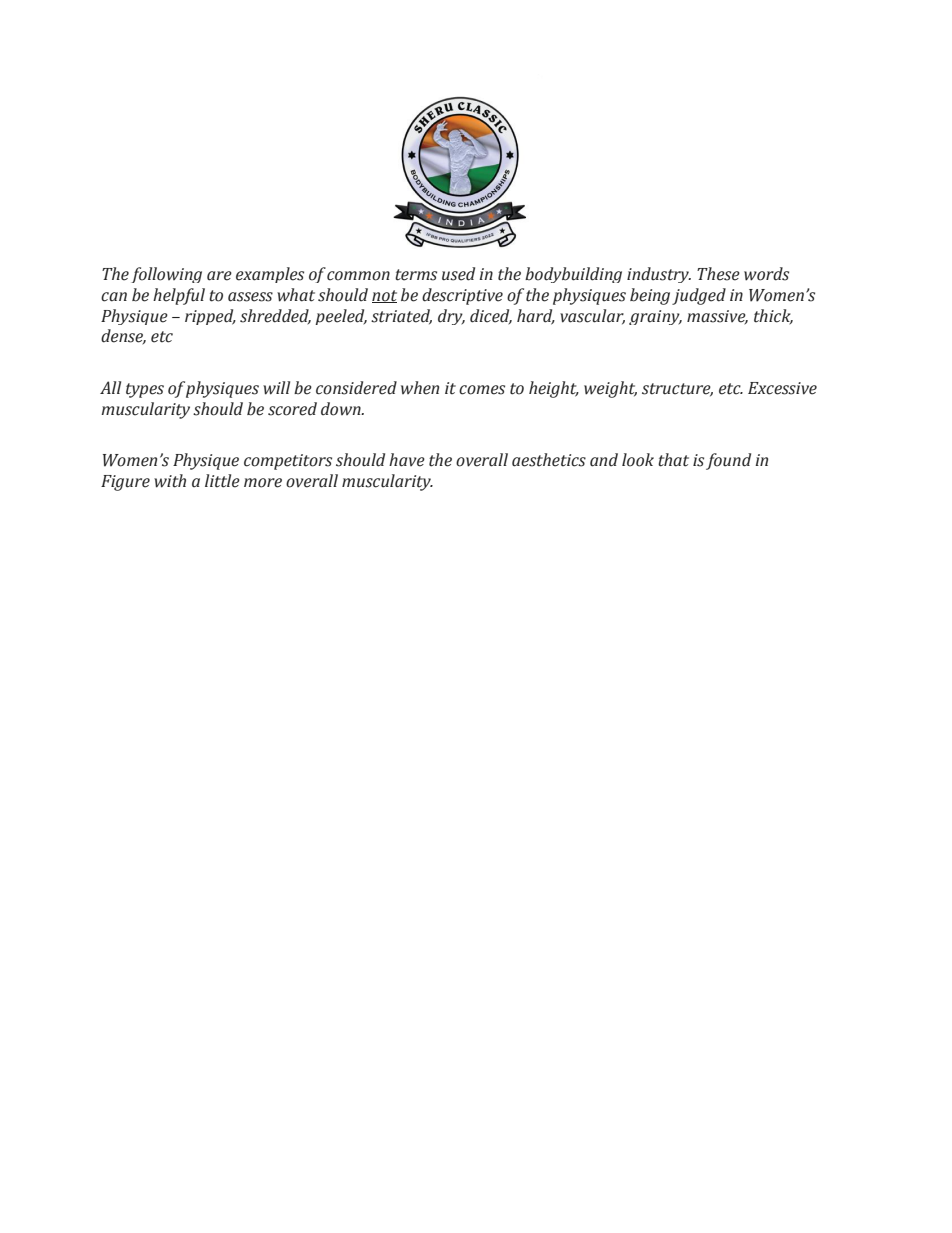 The image size is (952, 1233). I want to click on scored, so click(292, 409).
